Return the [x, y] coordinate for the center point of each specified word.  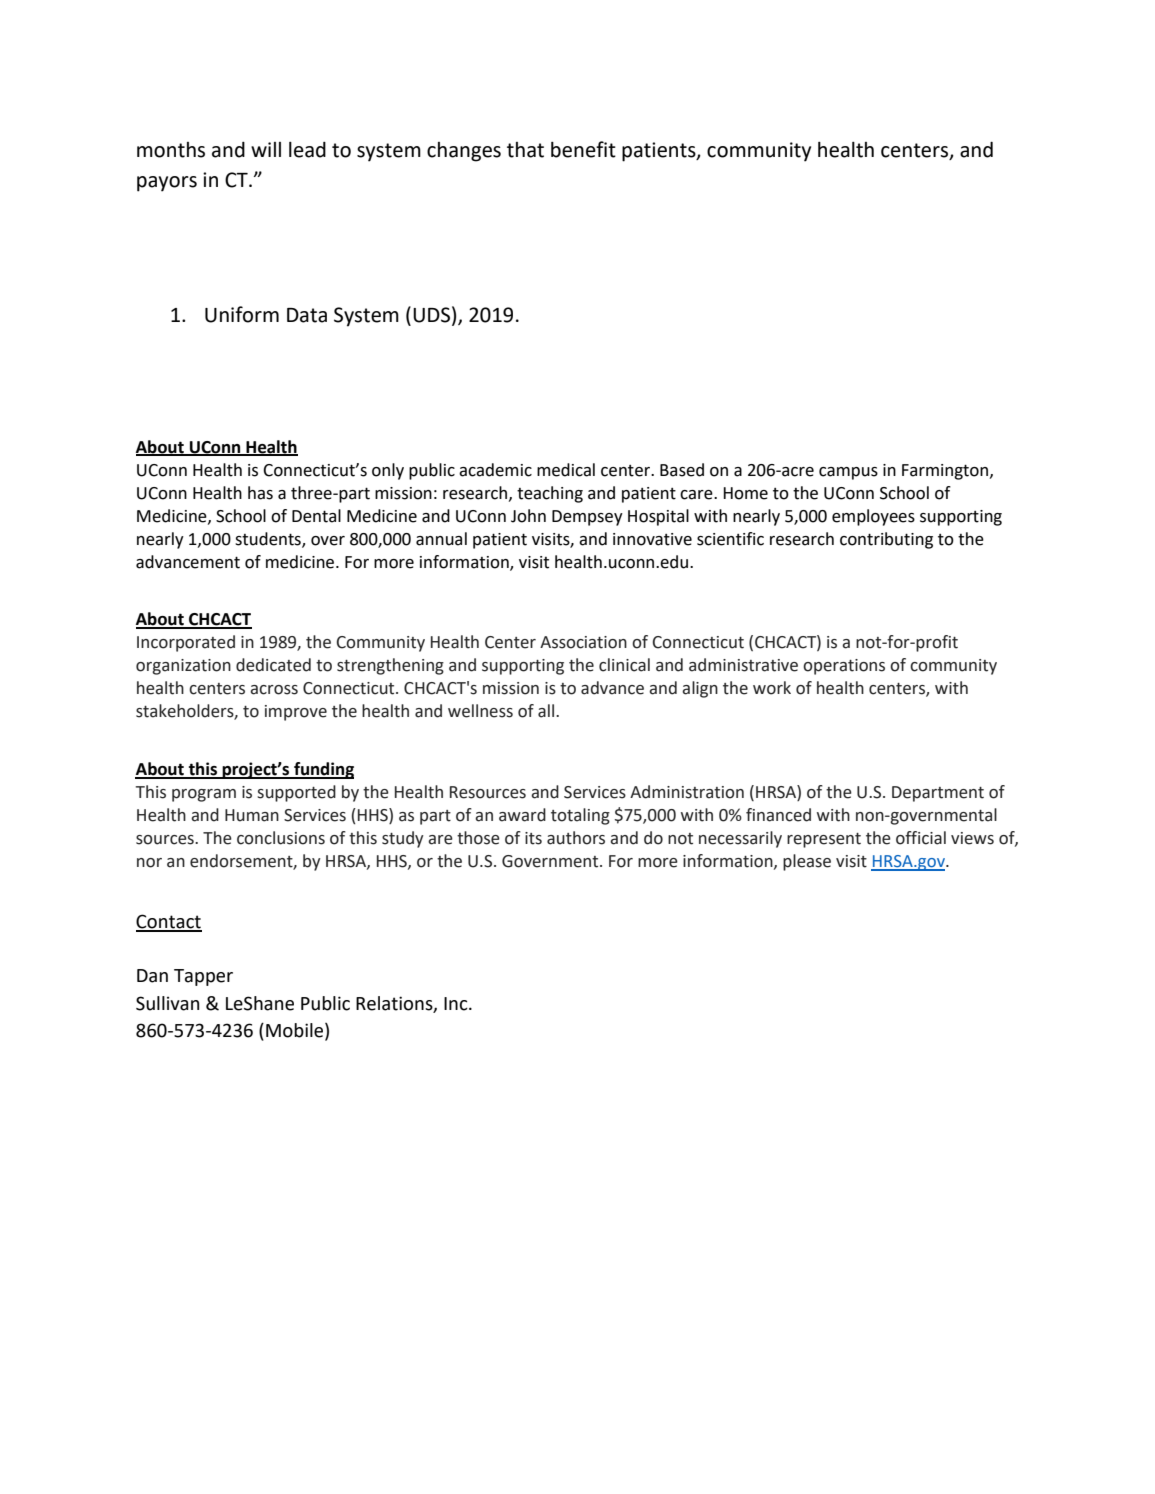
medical [566, 470]
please [807, 862]
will [266, 149]
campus [848, 473]
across [274, 690]
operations [844, 667]
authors [576, 838]
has [260, 493]
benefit [583, 149]
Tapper [203, 977]
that [525, 150]
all [546, 711]
